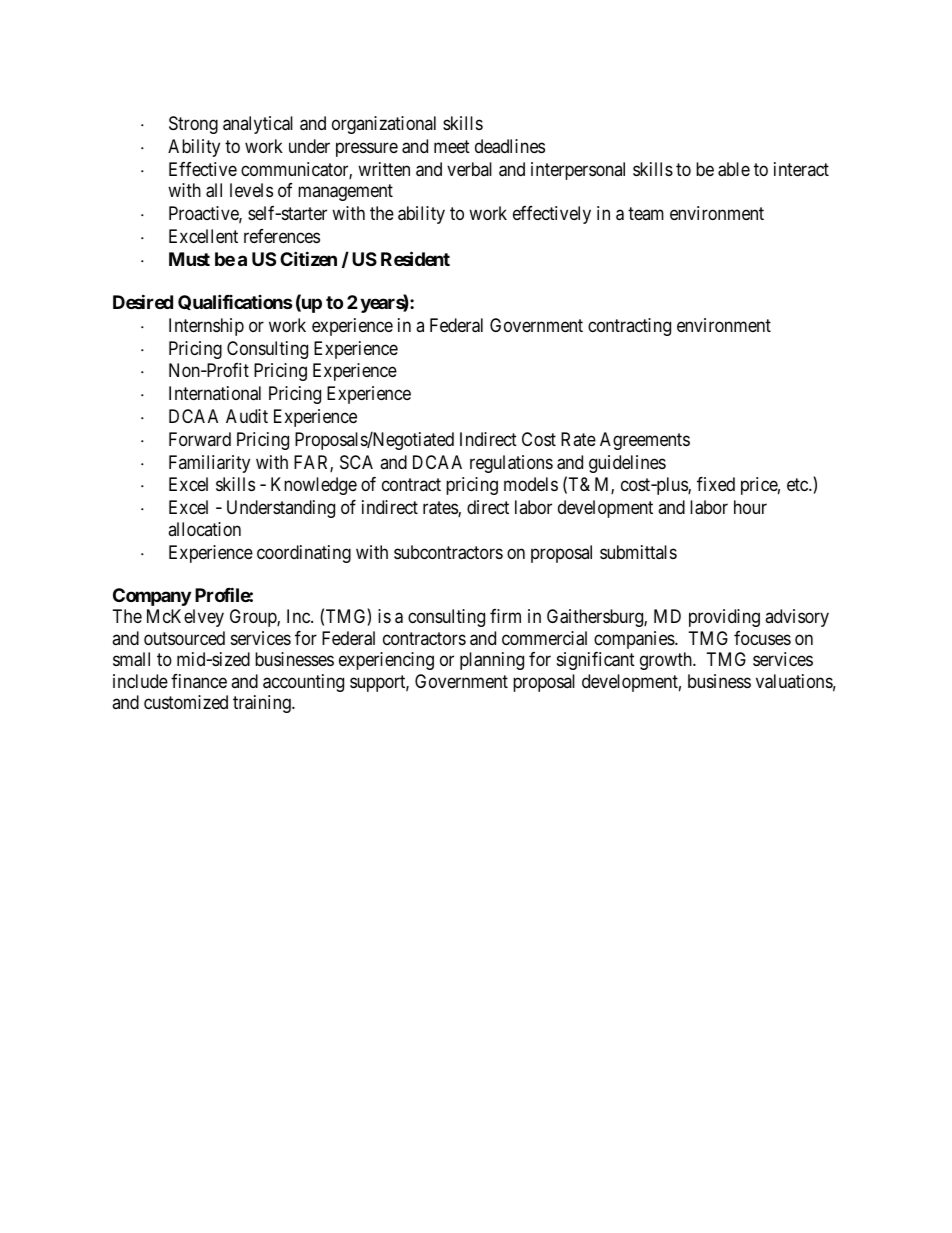 This image has height=1233, width=952. I want to click on able, so click(734, 169).
